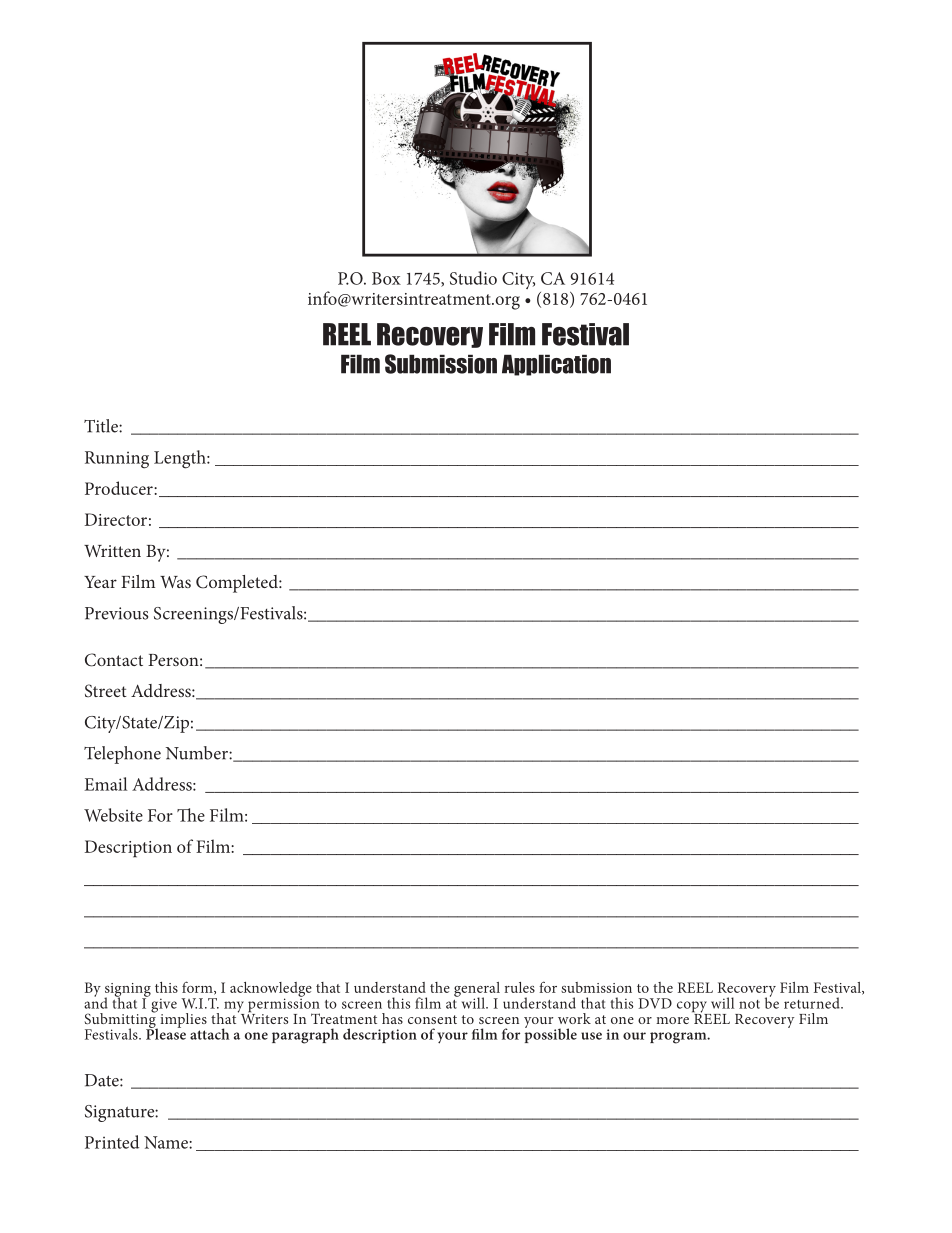  I want to click on Studio, so click(473, 278).
